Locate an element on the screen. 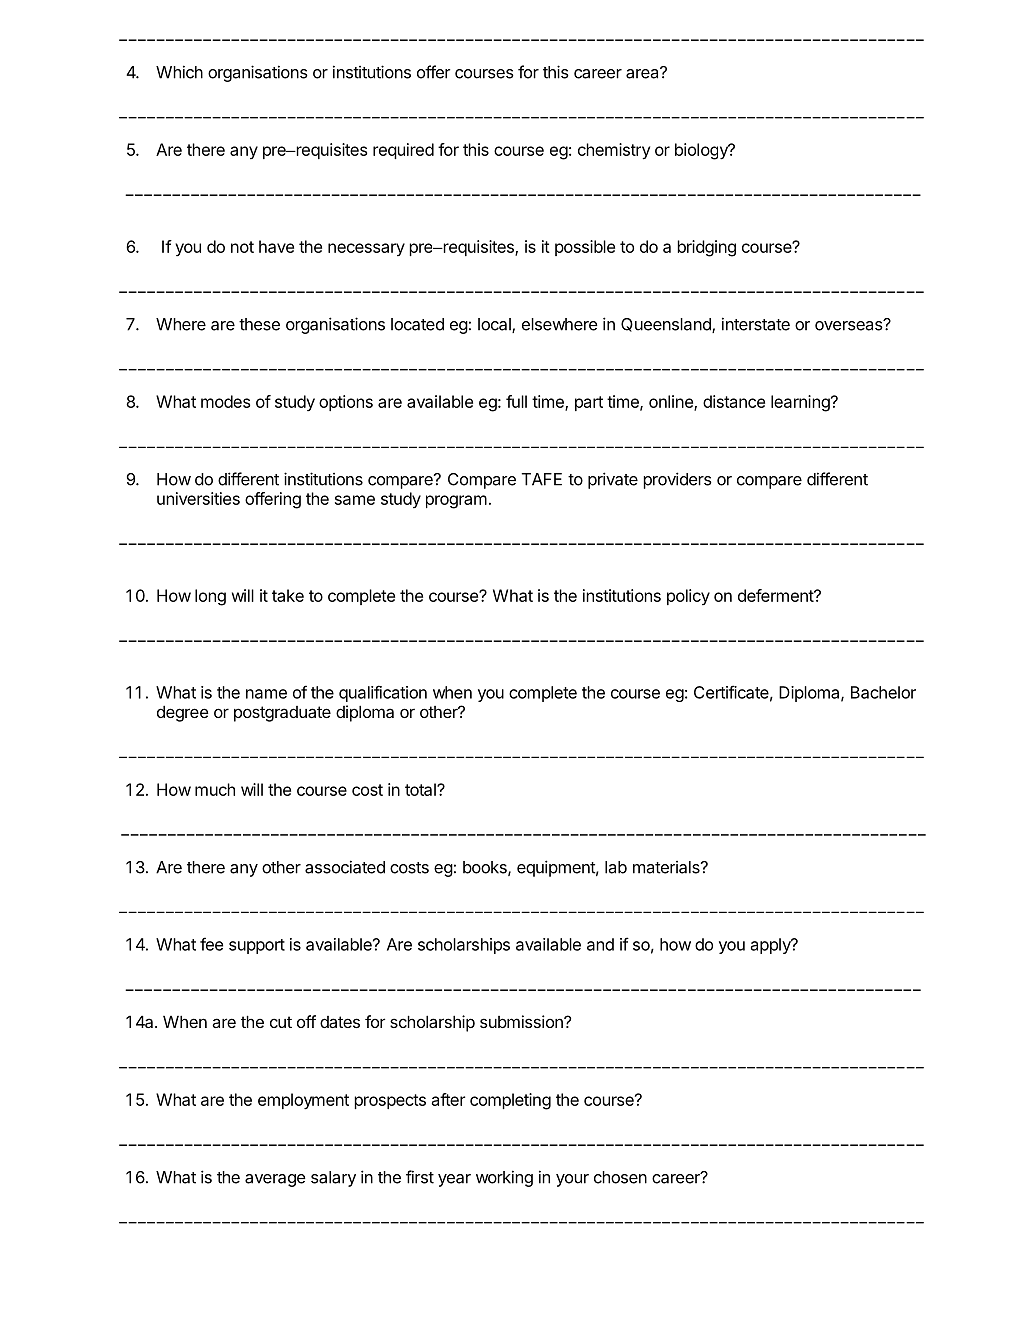 Image resolution: width=1031 pixels, height=1335 pixels. chosen is located at coordinates (620, 1177).
